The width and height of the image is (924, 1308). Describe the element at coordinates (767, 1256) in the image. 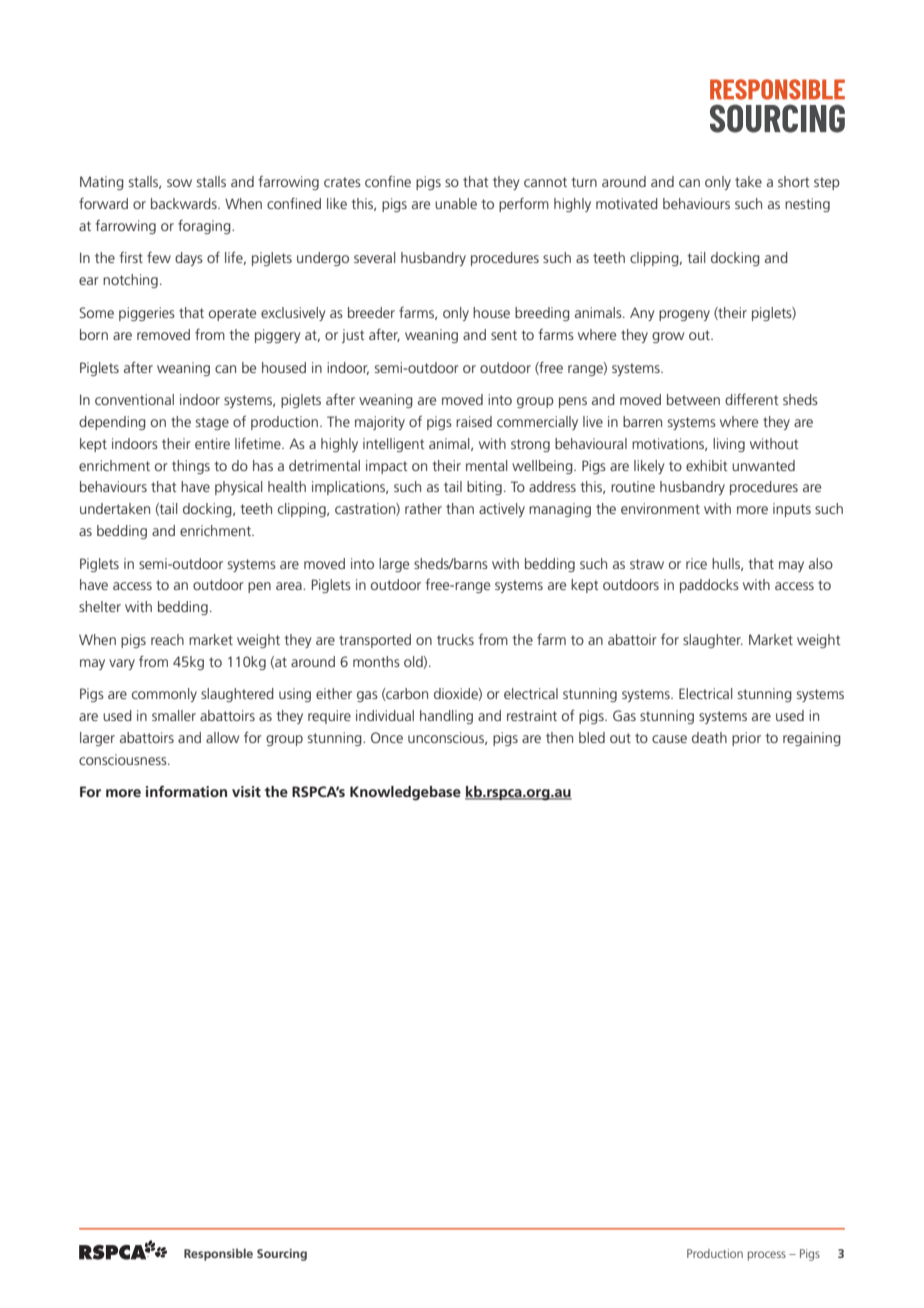

I see `process` at that location.
